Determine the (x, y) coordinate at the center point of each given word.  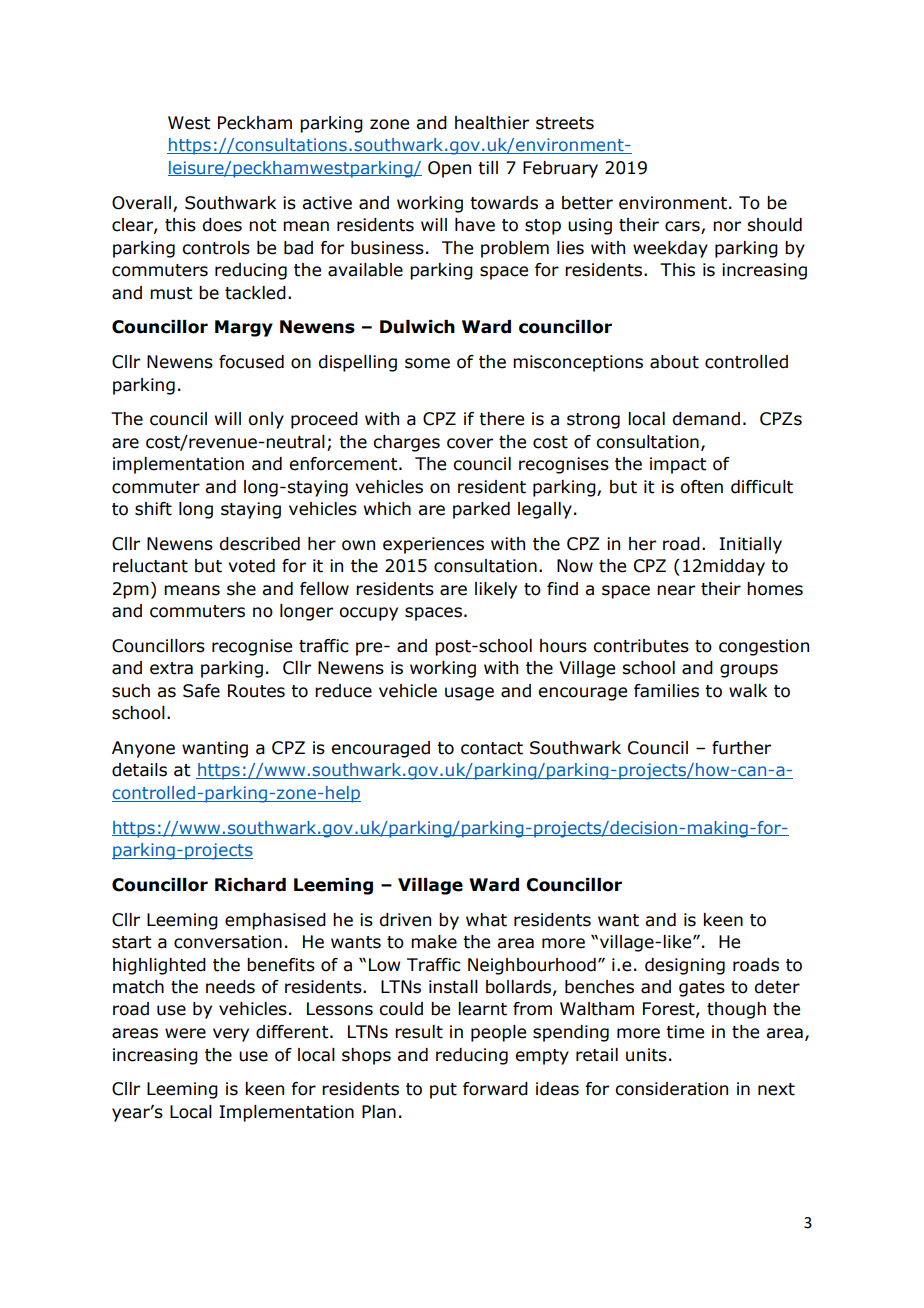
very (231, 1035)
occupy (368, 614)
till (488, 168)
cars (683, 227)
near (676, 590)
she (241, 589)
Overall (141, 203)
